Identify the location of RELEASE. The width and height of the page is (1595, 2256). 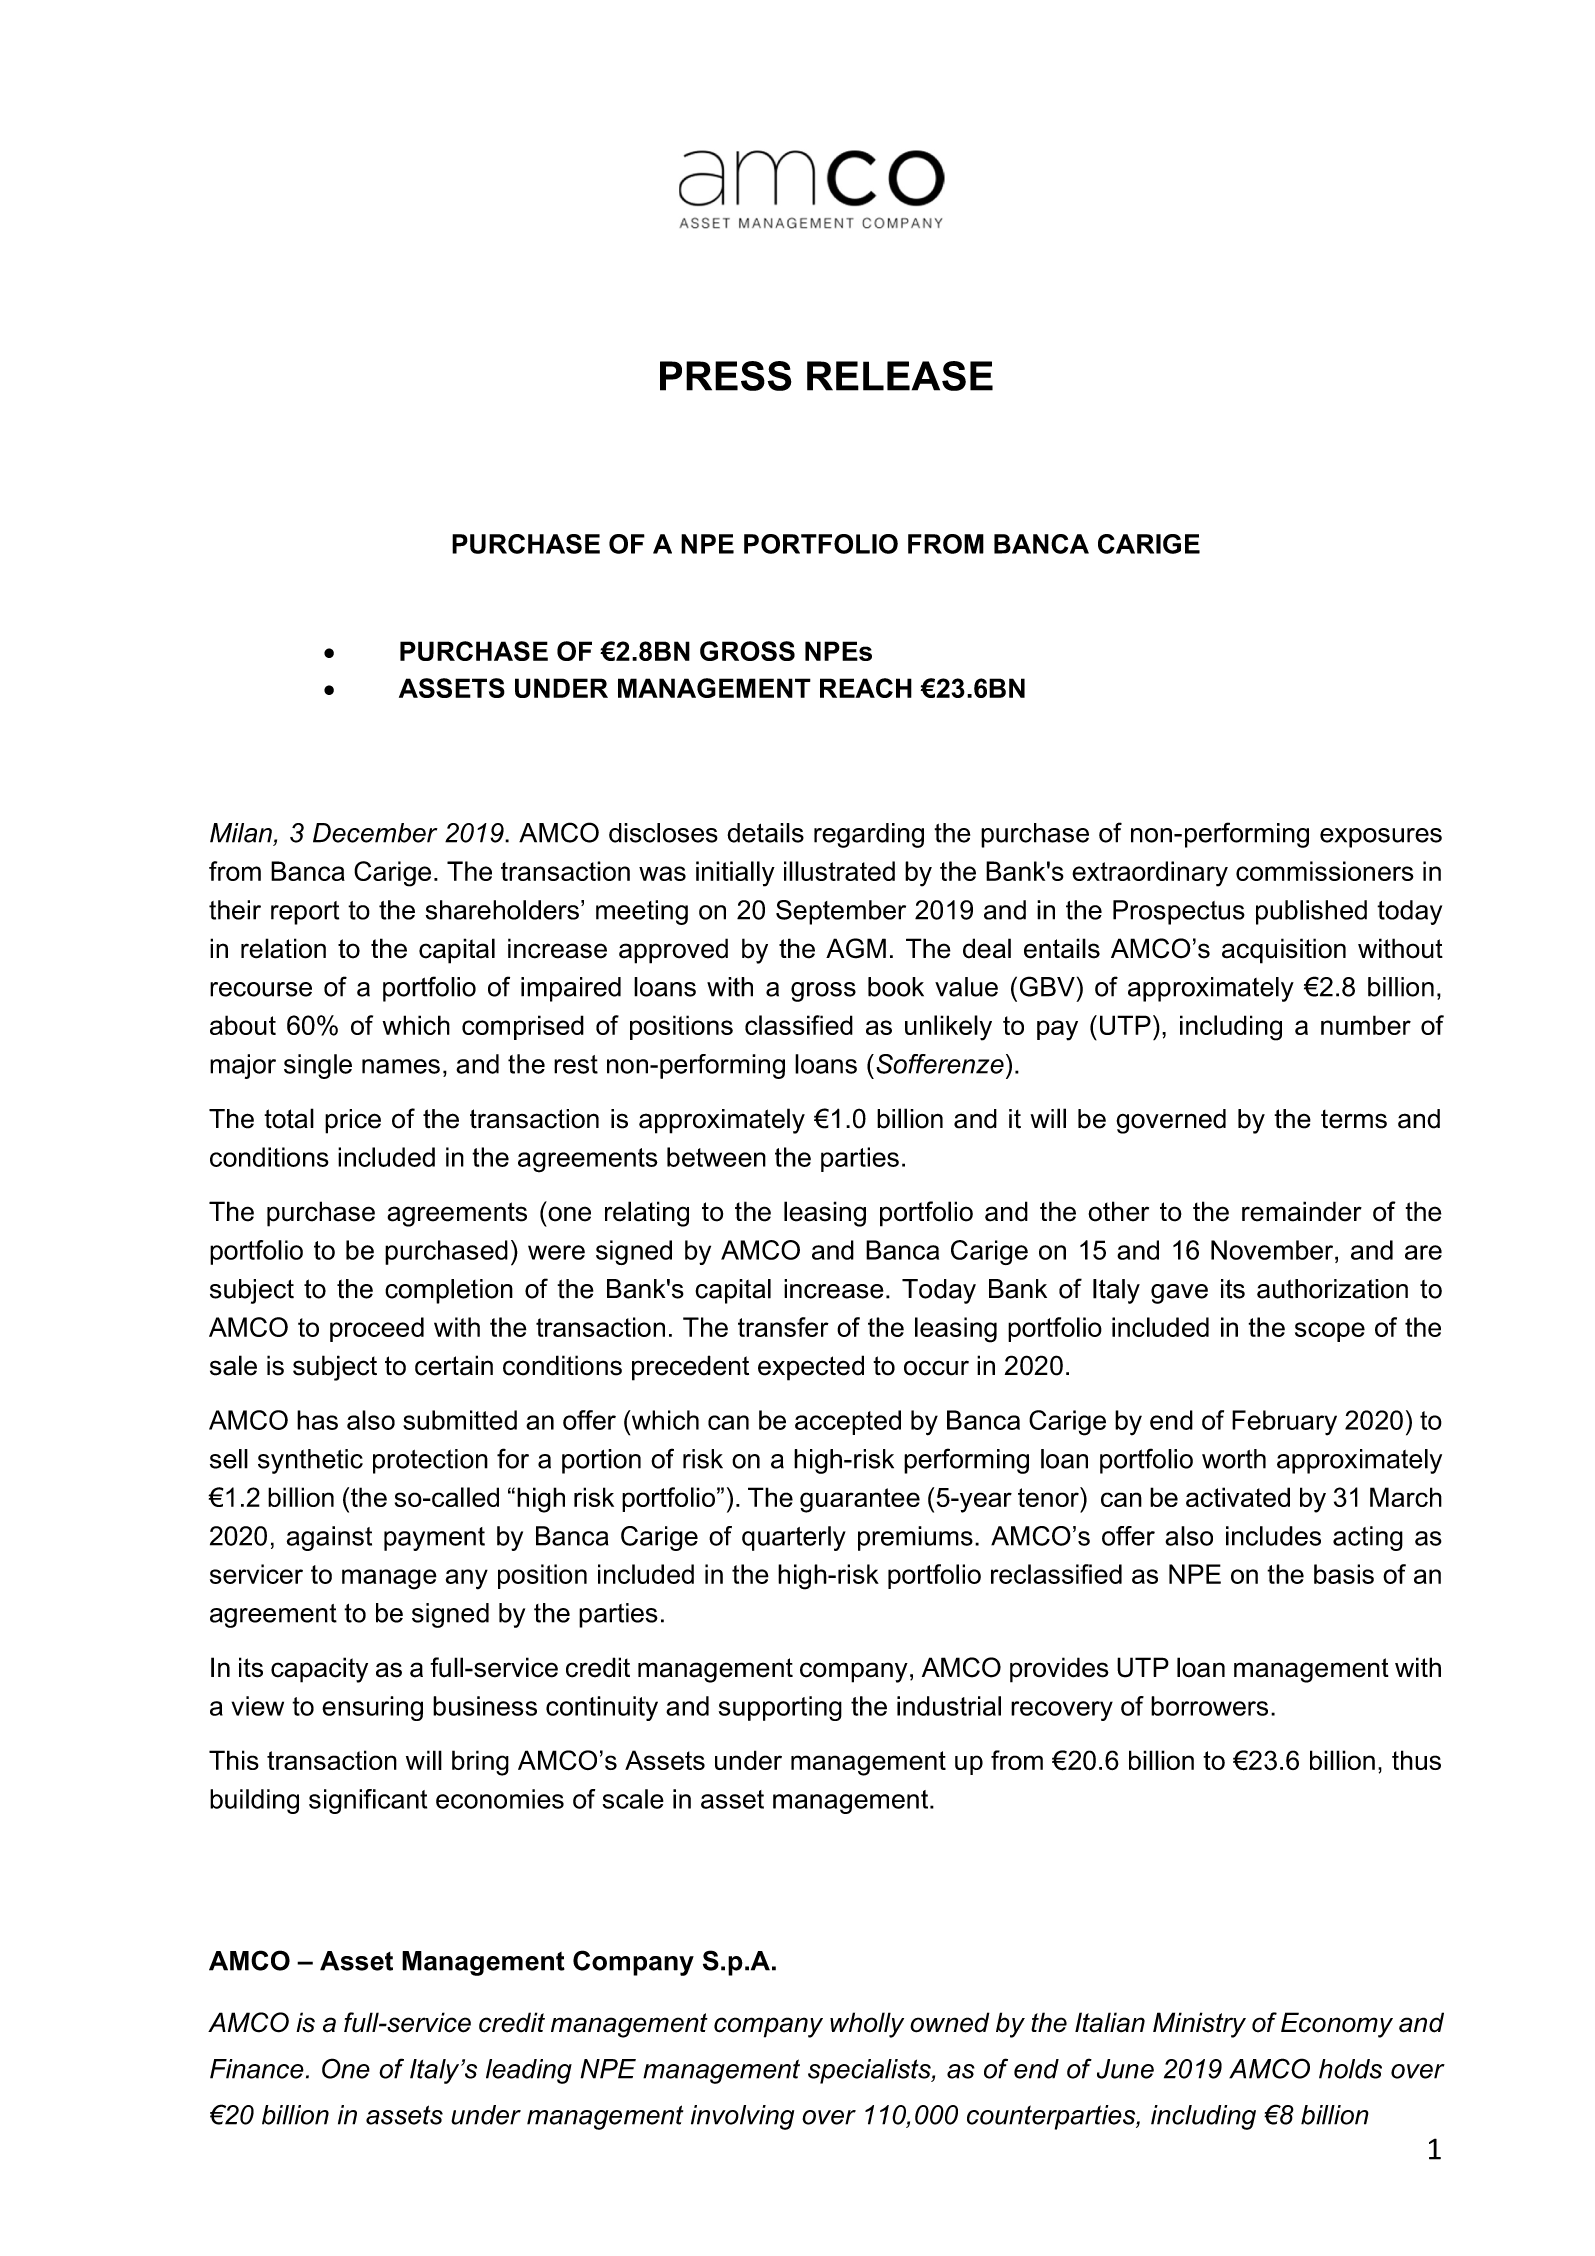
(900, 376).
